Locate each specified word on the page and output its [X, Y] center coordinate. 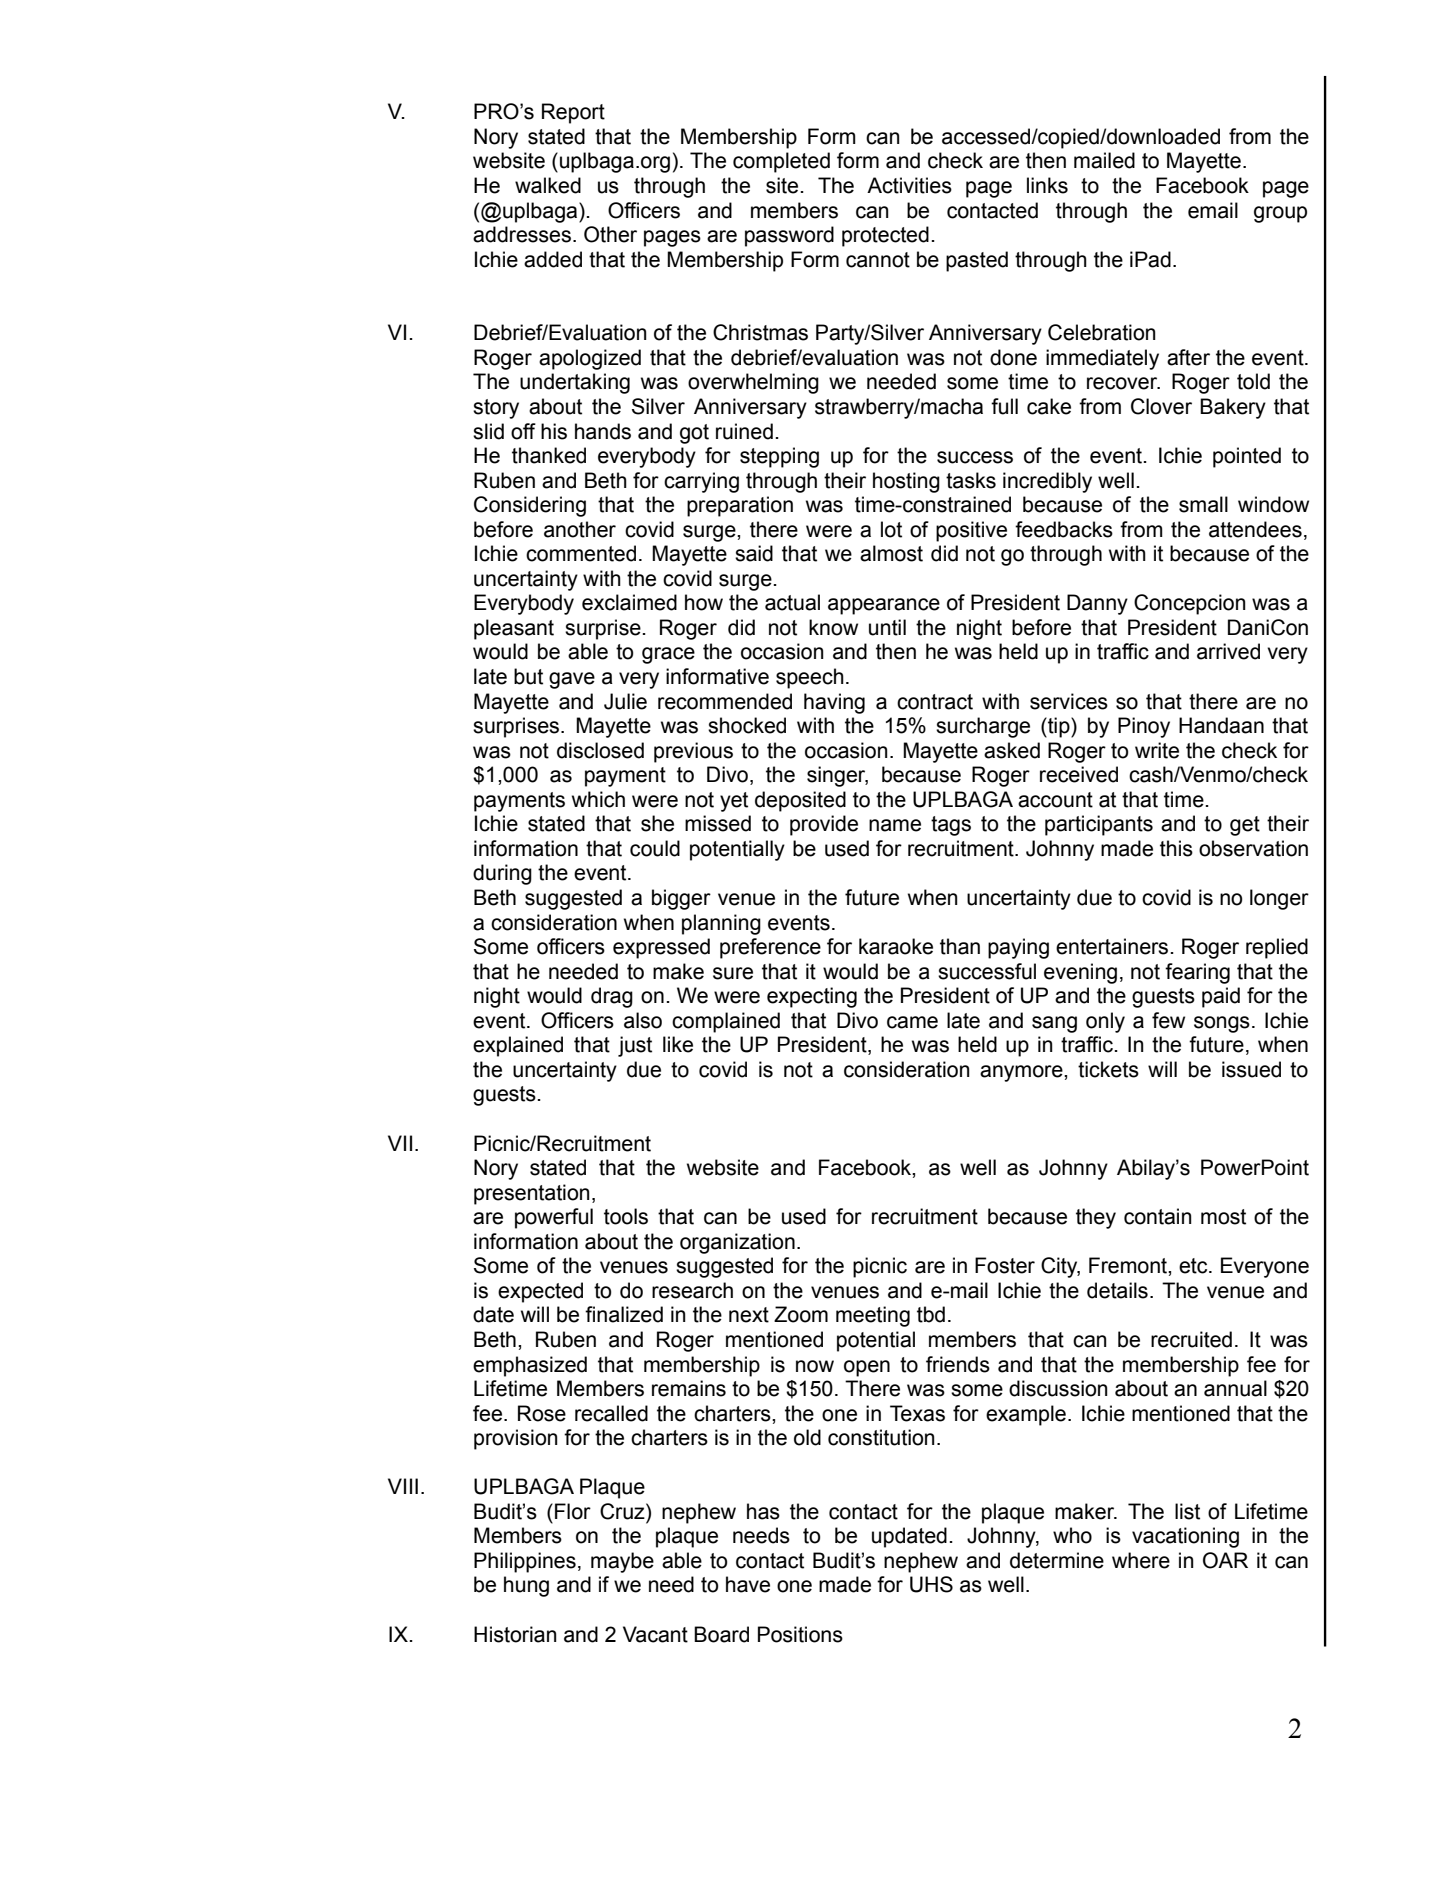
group [1280, 214]
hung [526, 1586]
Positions [800, 1634]
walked [548, 185]
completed [781, 162]
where [1141, 1560]
